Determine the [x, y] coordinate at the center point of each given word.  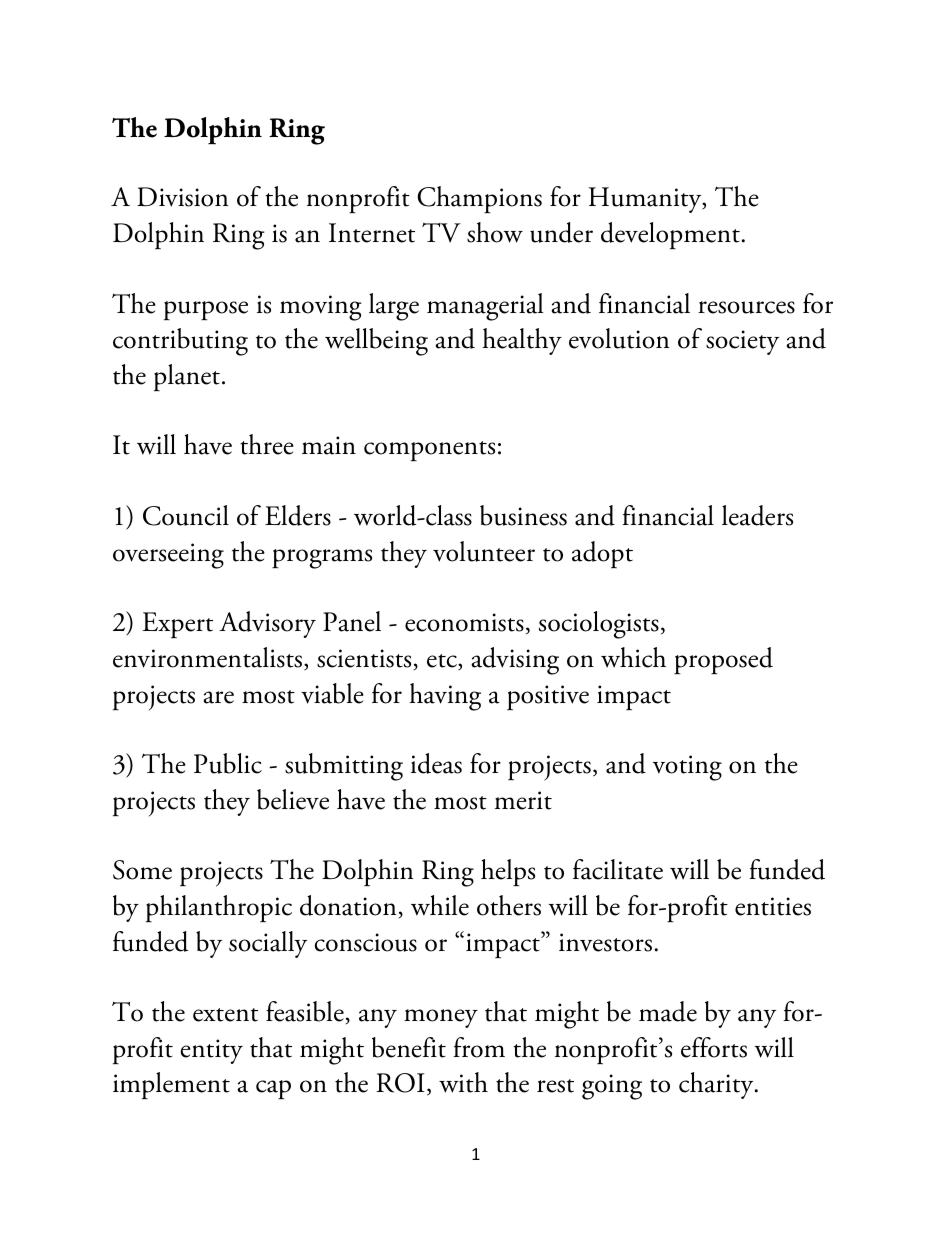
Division [182, 197]
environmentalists [209, 658]
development [670, 236]
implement [171, 1086]
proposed [723, 661]
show [495, 232]
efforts [714, 1047]
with [463, 1082]
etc [443, 662]
